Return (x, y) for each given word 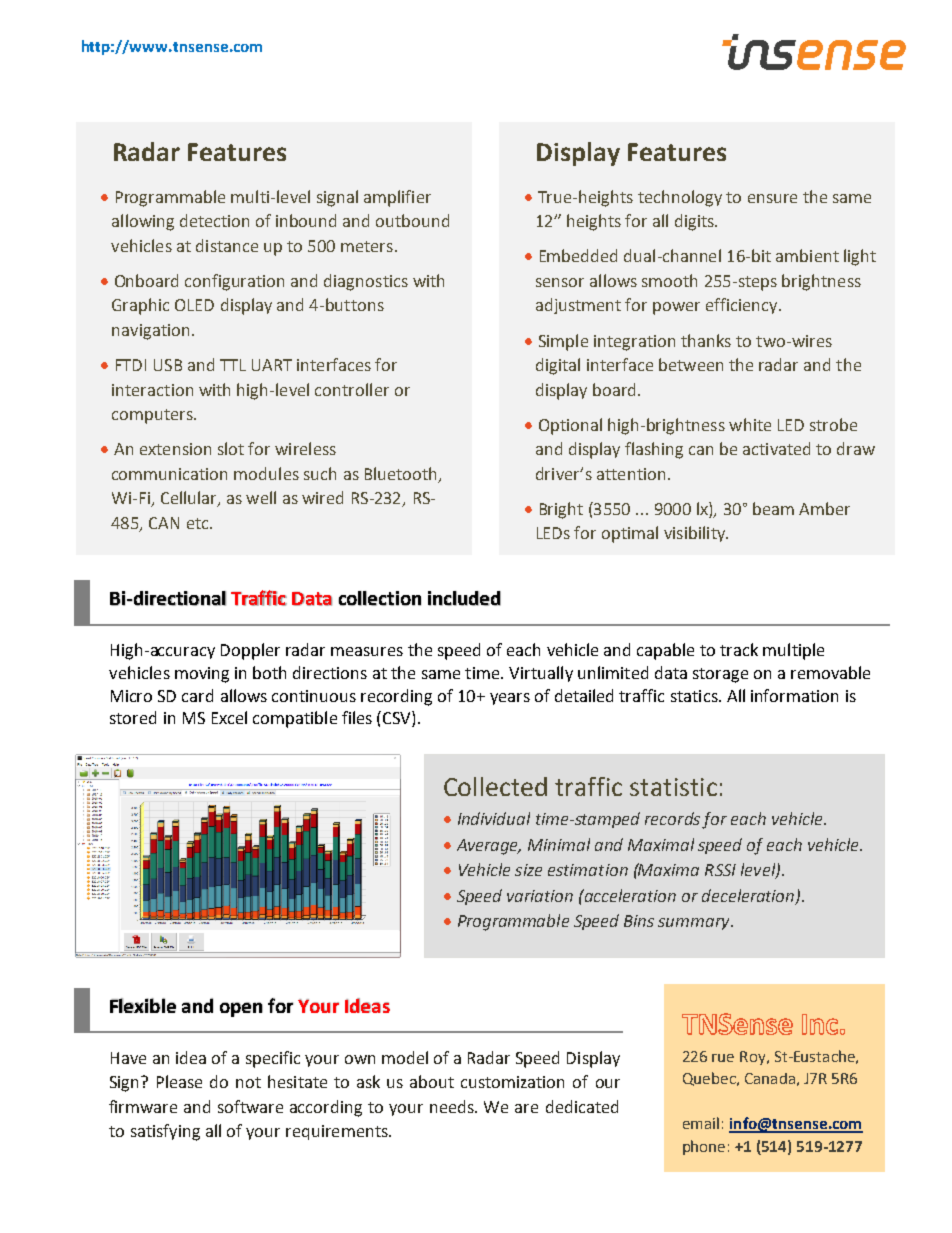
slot (231, 448)
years (510, 699)
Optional (570, 426)
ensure (772, 198)
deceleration (749, 896)
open (241, 1009)
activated (776, 448)
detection (214, 220)
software (250, 1106)
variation (540, 896)
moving (202, 675)
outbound (412, 220)
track (739, 649)
